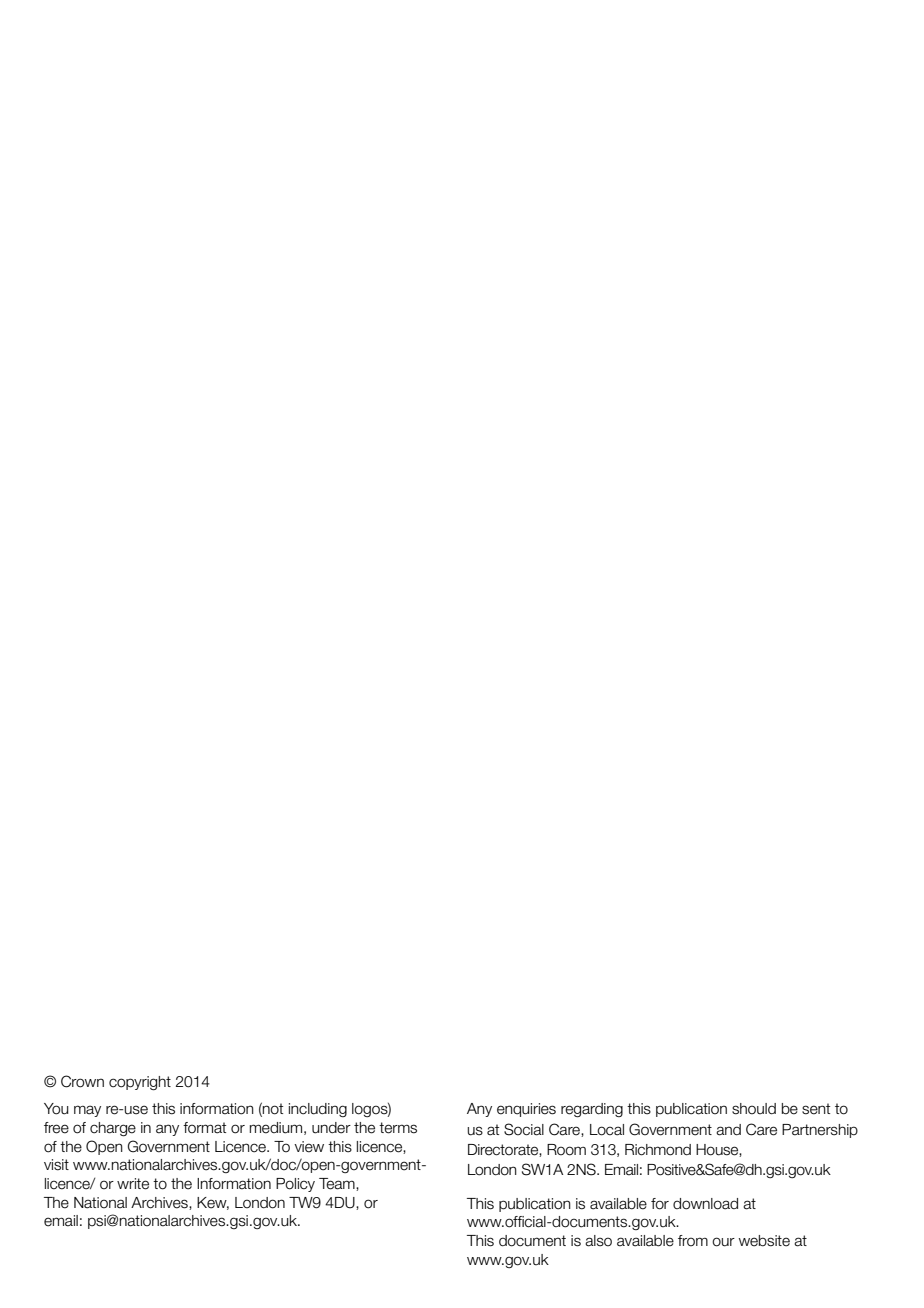 The width and height of the screenshot is (924, 1308). What do you see at coordinates (705, 1204) in the screenshot?
I see `download` at bounding box center [705, 1204].
